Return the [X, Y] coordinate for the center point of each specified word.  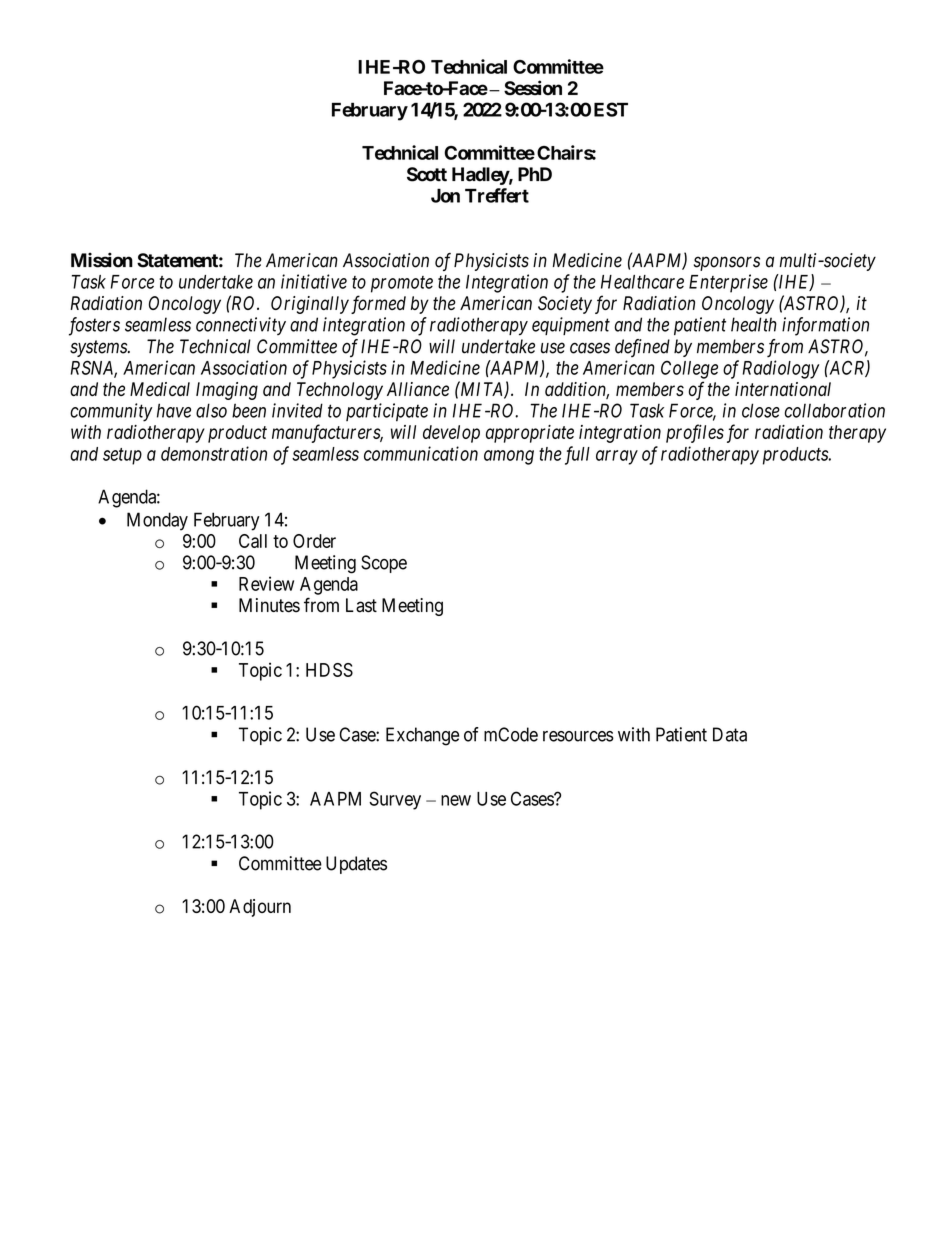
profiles [695, 433]
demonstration [214, 453]
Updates [356, 865]
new [456, 800]
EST [611, 109]
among [509, 457]
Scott [427, 174]
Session [533, 88]
